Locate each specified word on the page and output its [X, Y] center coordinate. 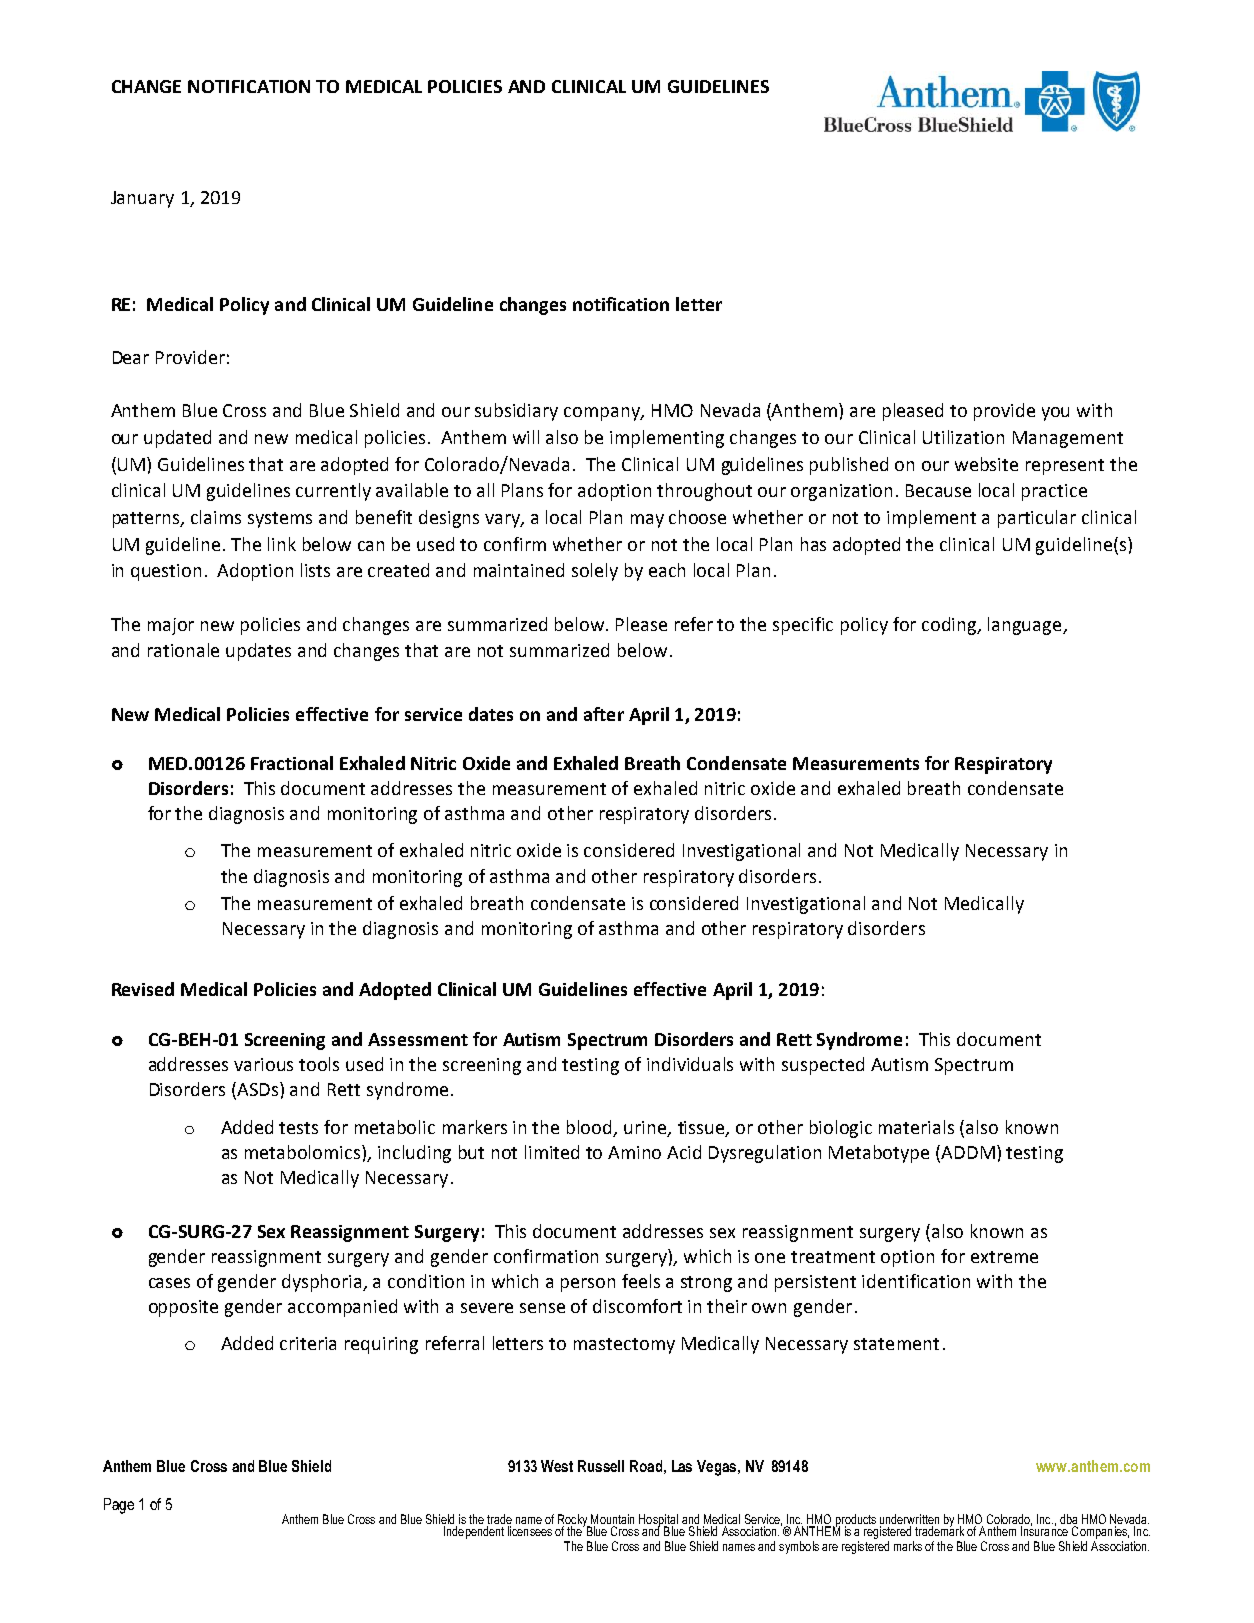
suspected [823, 1066]
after [604, 714]
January [142, 199]
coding [950, 626]
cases [169, 1283]
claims [216, 517]
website [986, 464]
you [1055, 414]
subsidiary [516, 412]
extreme [1004, 1257]
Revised [143, 989]
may [647, 521]
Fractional [292, 763]
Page [119, 1506]
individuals [690, 1064]
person [588, 1285]
